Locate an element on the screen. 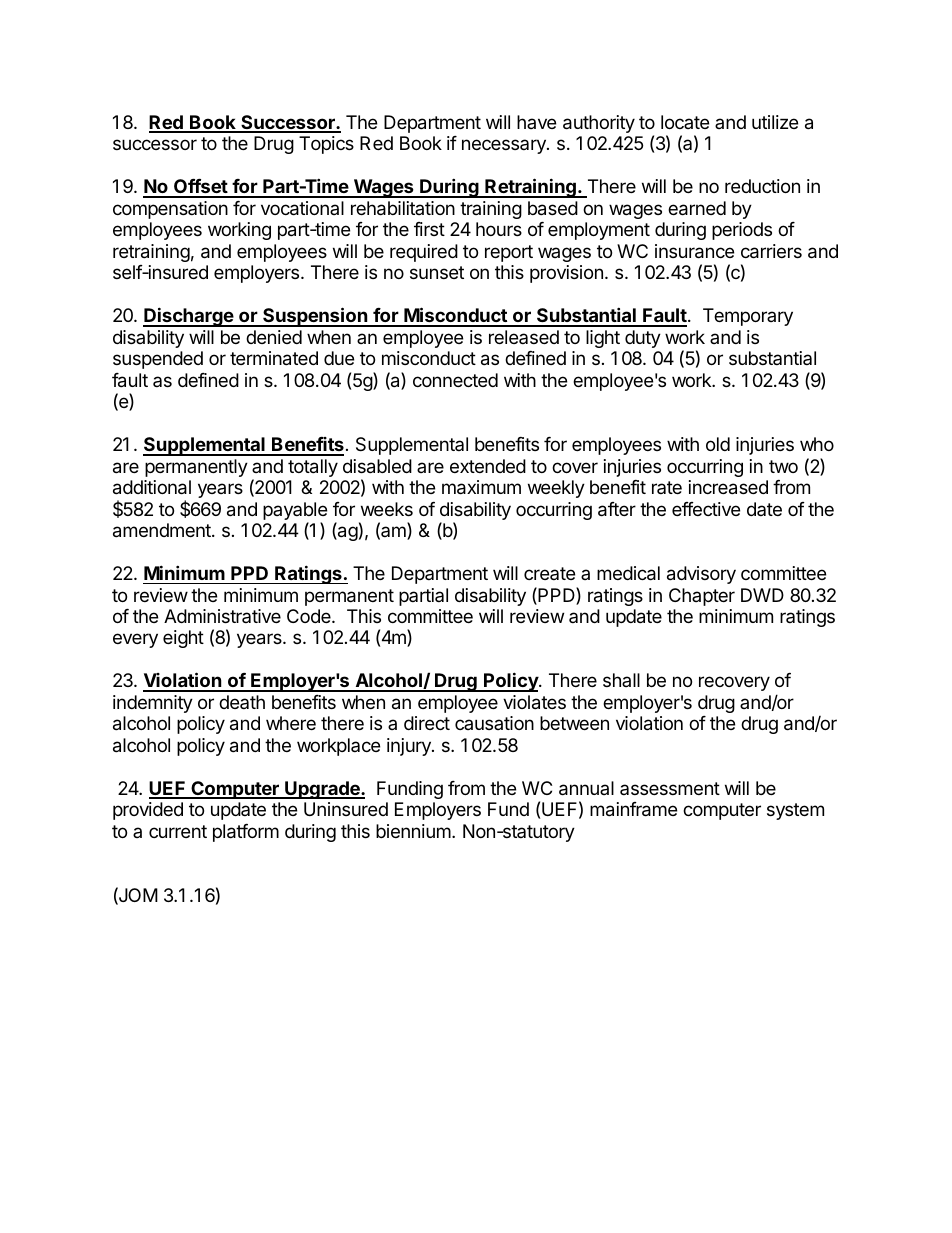  Offset is located at coordinates (200, 188).
